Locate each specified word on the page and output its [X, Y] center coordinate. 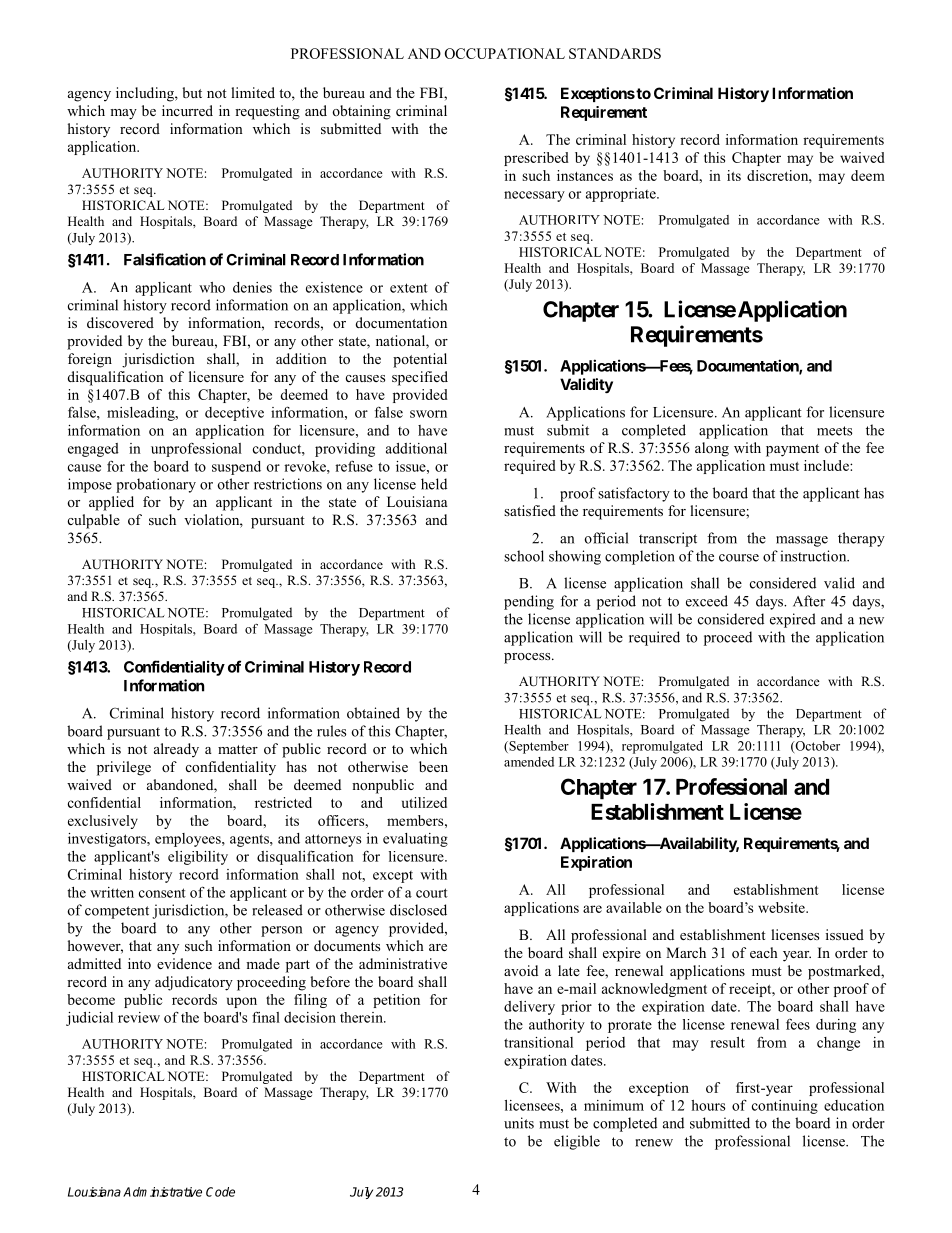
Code [220, 1192]
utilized [424, 802]
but [192, 92]
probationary [156, 485]
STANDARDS [615, 53]
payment [792, 450]
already [176, 750]
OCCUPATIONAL [505, 53]
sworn [428, 414]
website [782, 907]
